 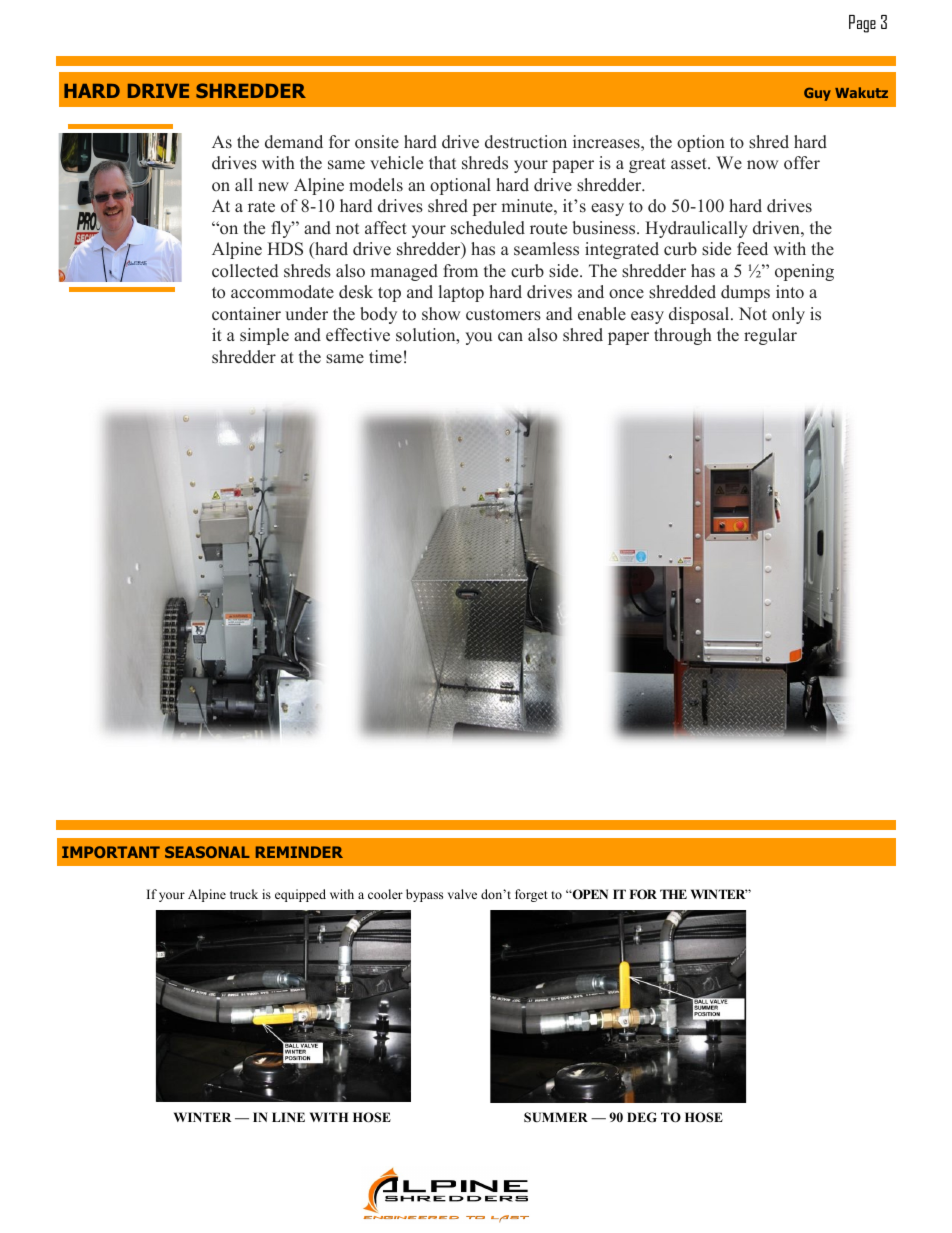 What do you see at coordinates (288, 1117) in the document?
I see `LINE` at bounding box center [288, 1117].
